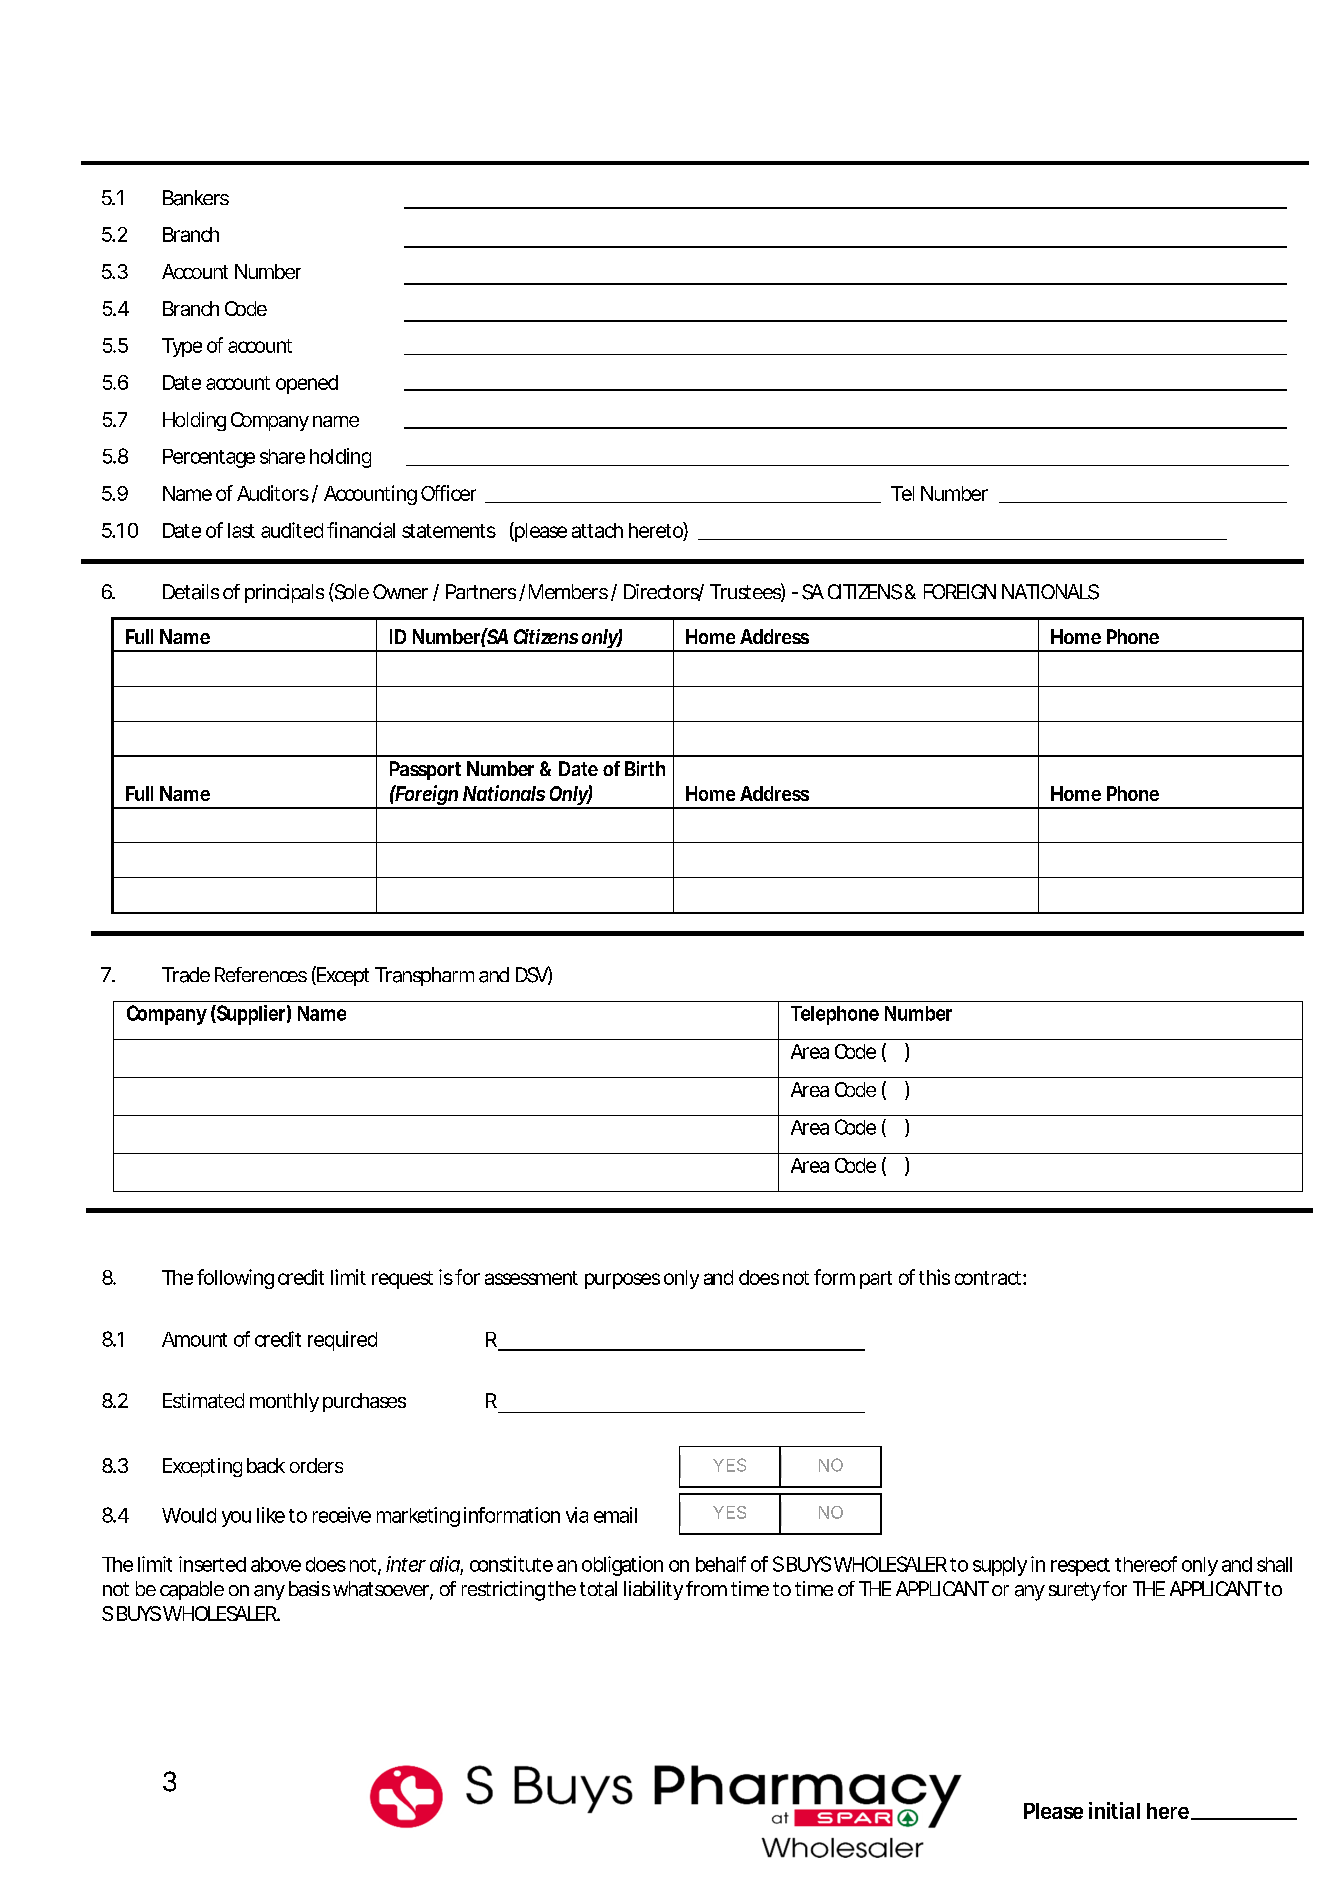  What do you see at coordinates (196, 198) in the document?
I see `Bankers` at bounding box center [196, 198].
